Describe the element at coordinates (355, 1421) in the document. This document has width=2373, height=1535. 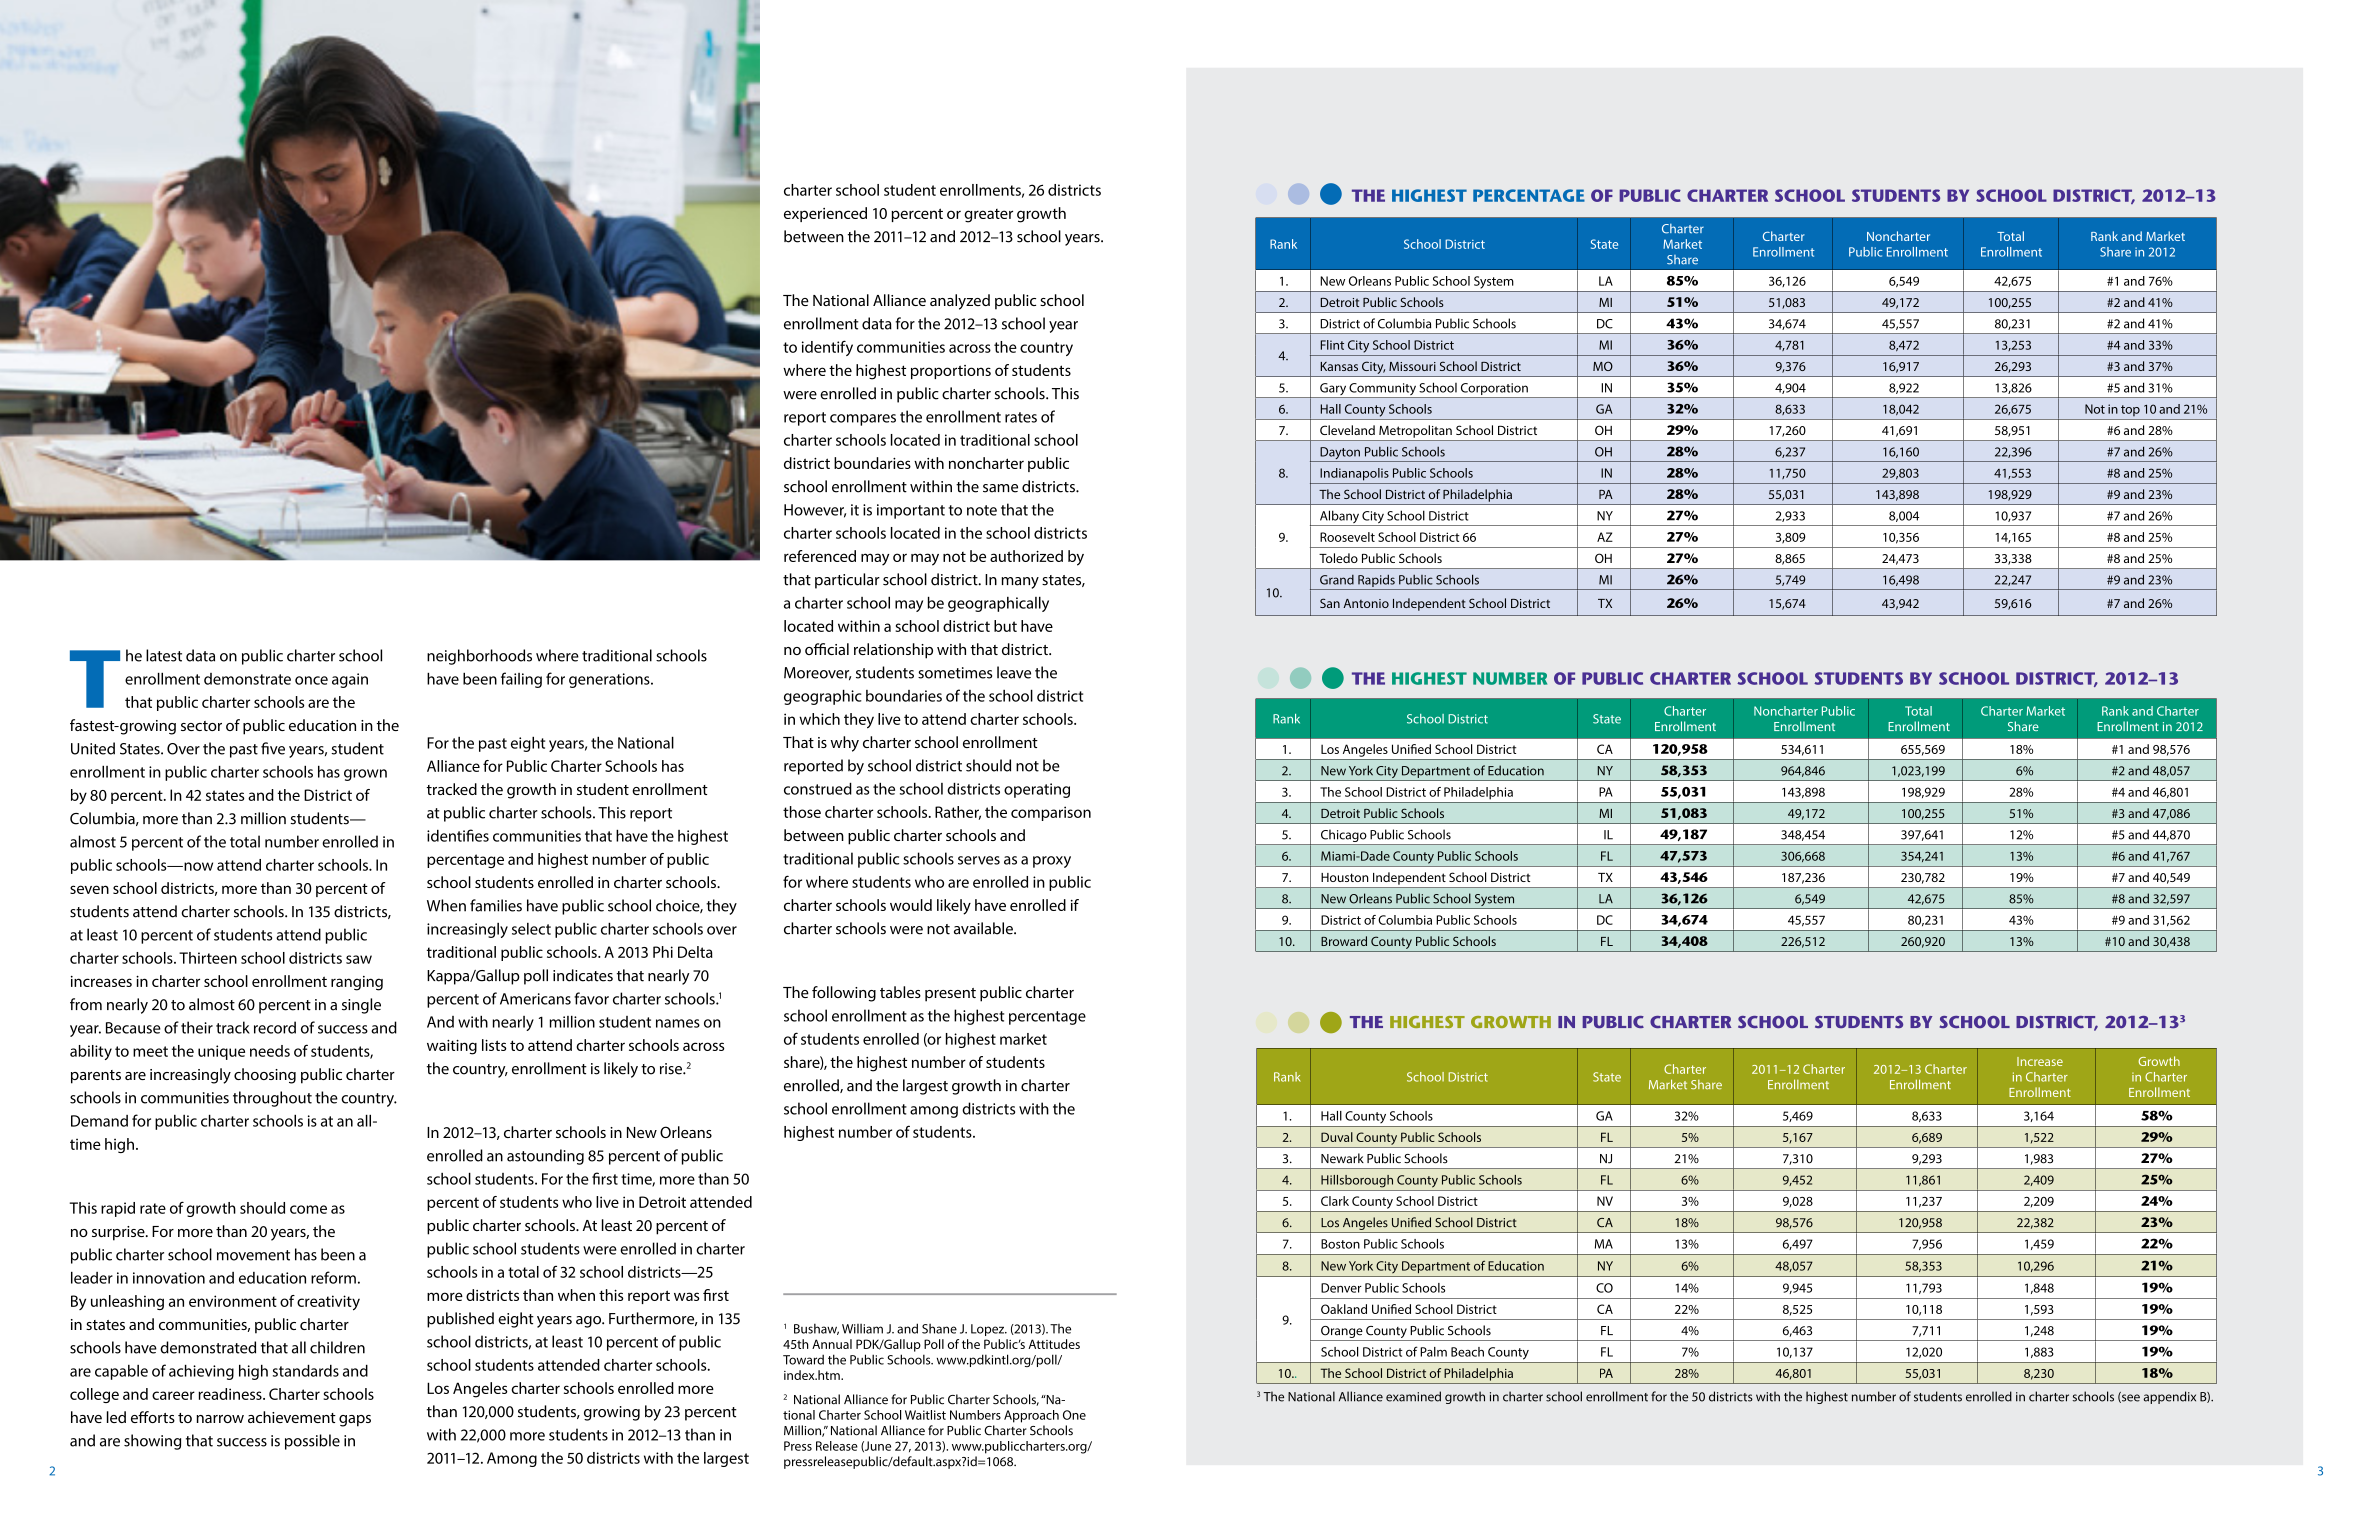
I see `gaps` at that location.
